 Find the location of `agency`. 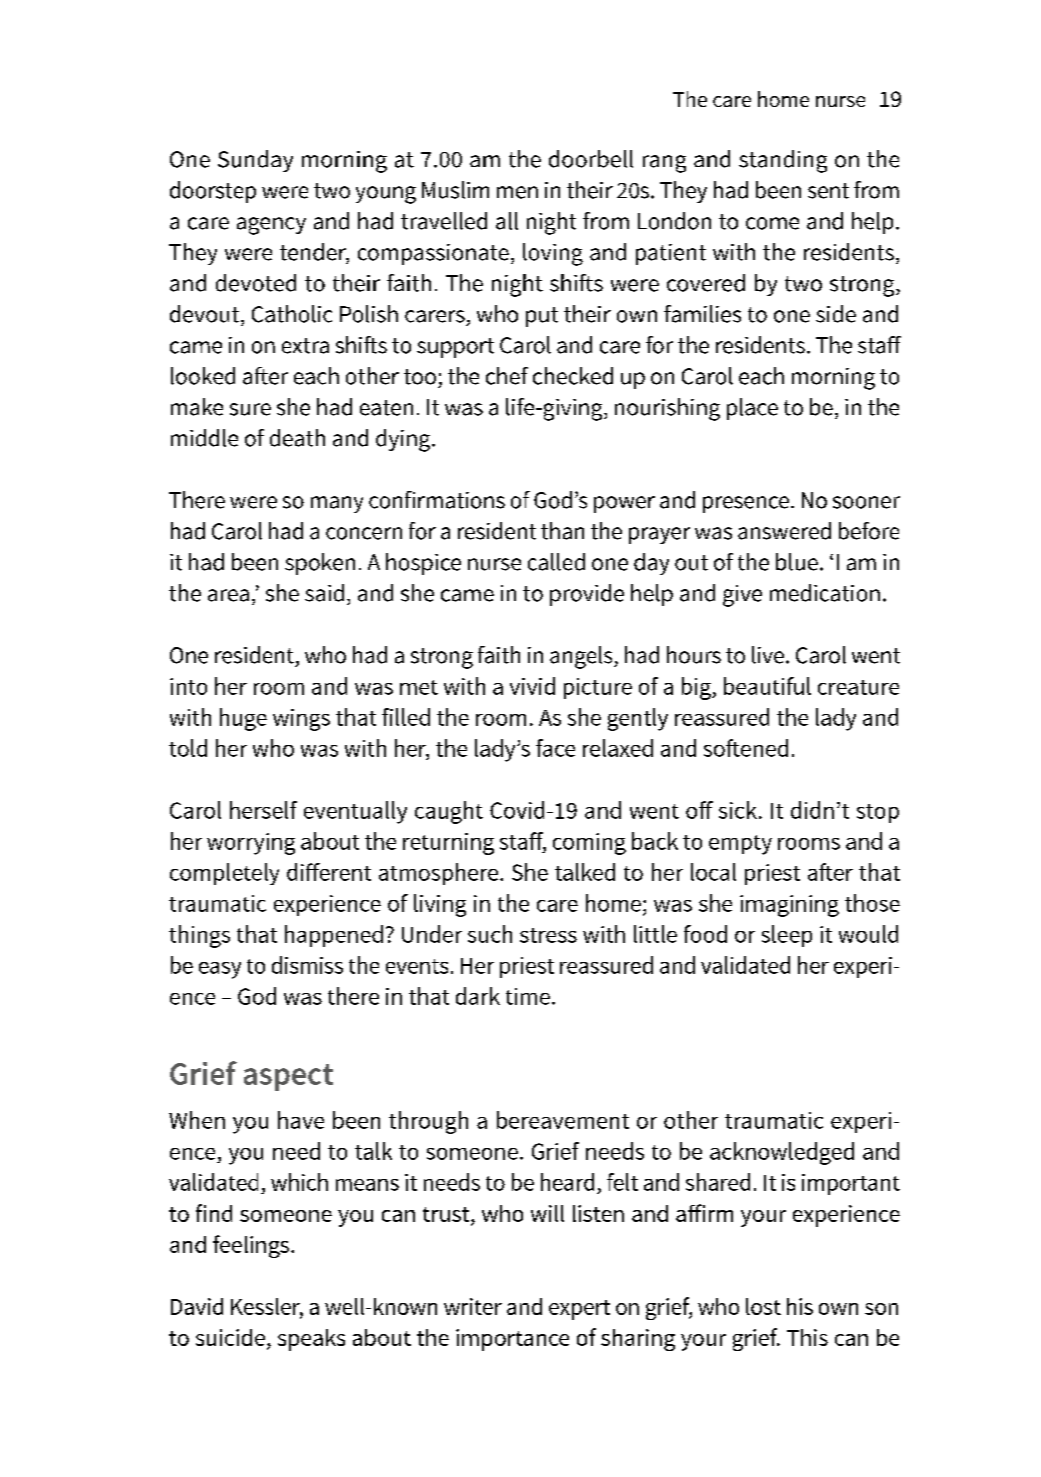

agency is located at coordinates (271, 226).
